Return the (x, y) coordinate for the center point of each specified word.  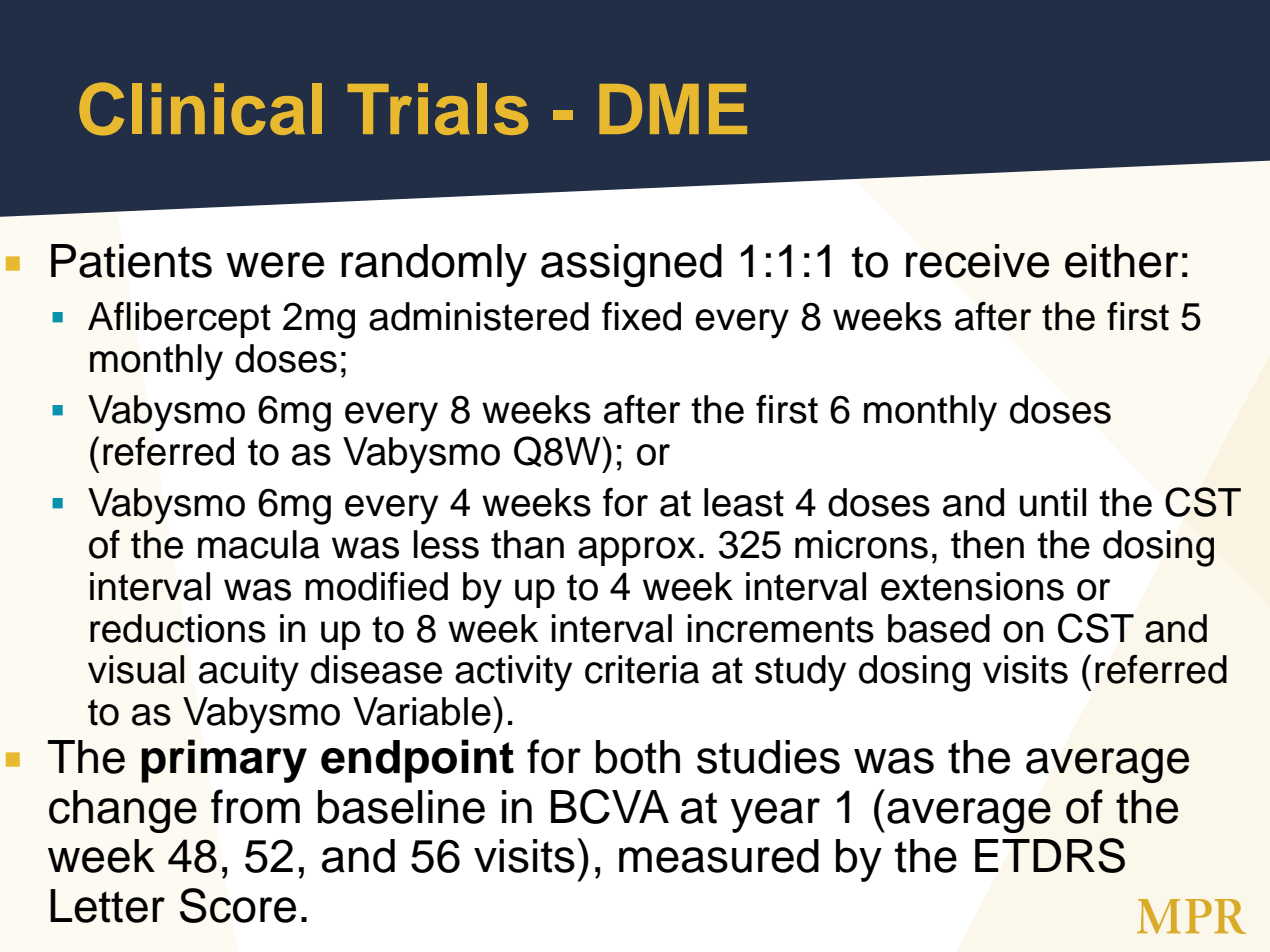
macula (259, 544)
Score (238, 905)
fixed (641, 316)
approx (637, 551)
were (275, 265)
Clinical (200, 109)
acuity (249, 673)
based (939, 628)
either (1122, 261)
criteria (642, 669)
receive (977, 261)
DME (673, 109)
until (1053, 502)
